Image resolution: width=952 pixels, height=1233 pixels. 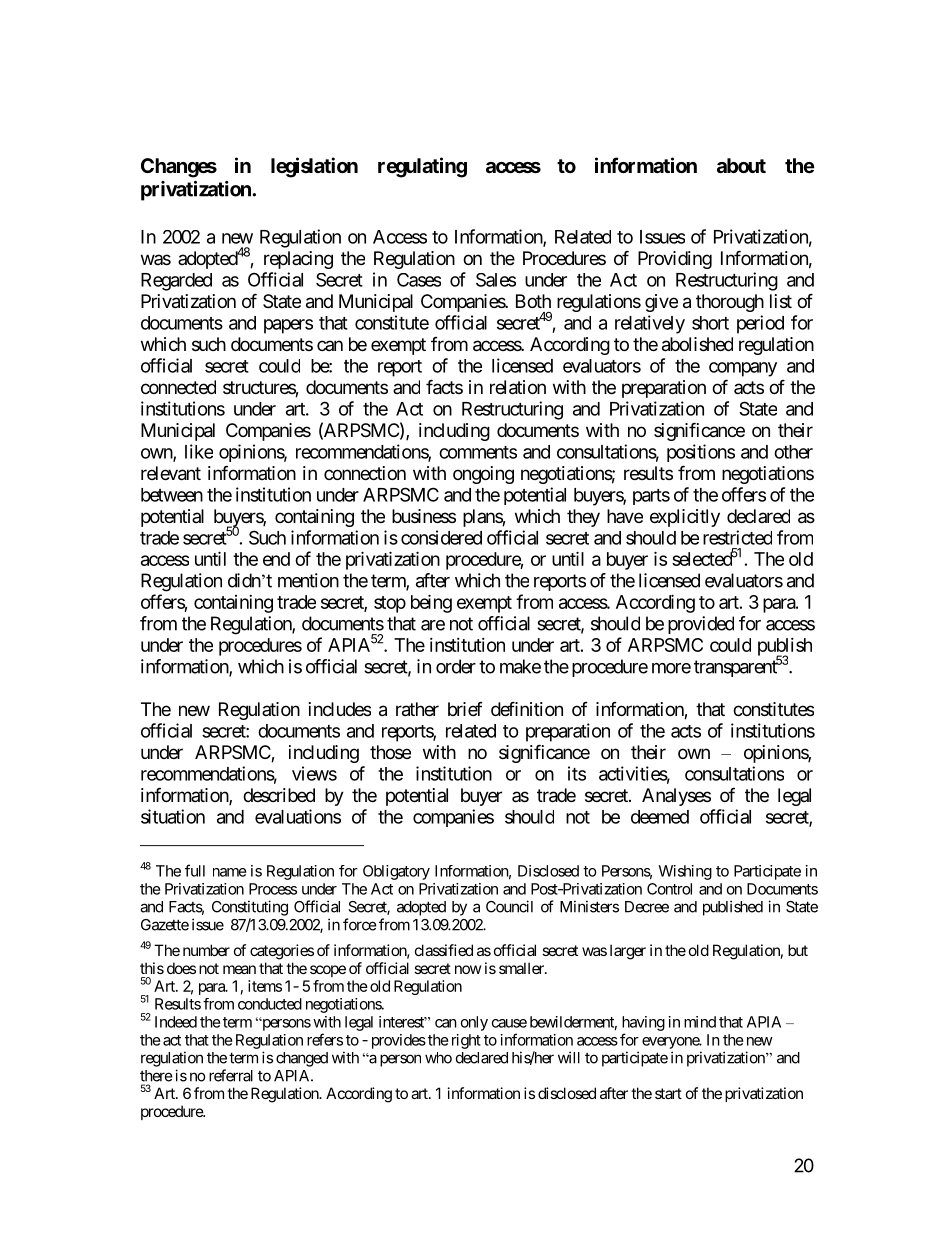 I want to click on brief, so click(x=465, y=709).
